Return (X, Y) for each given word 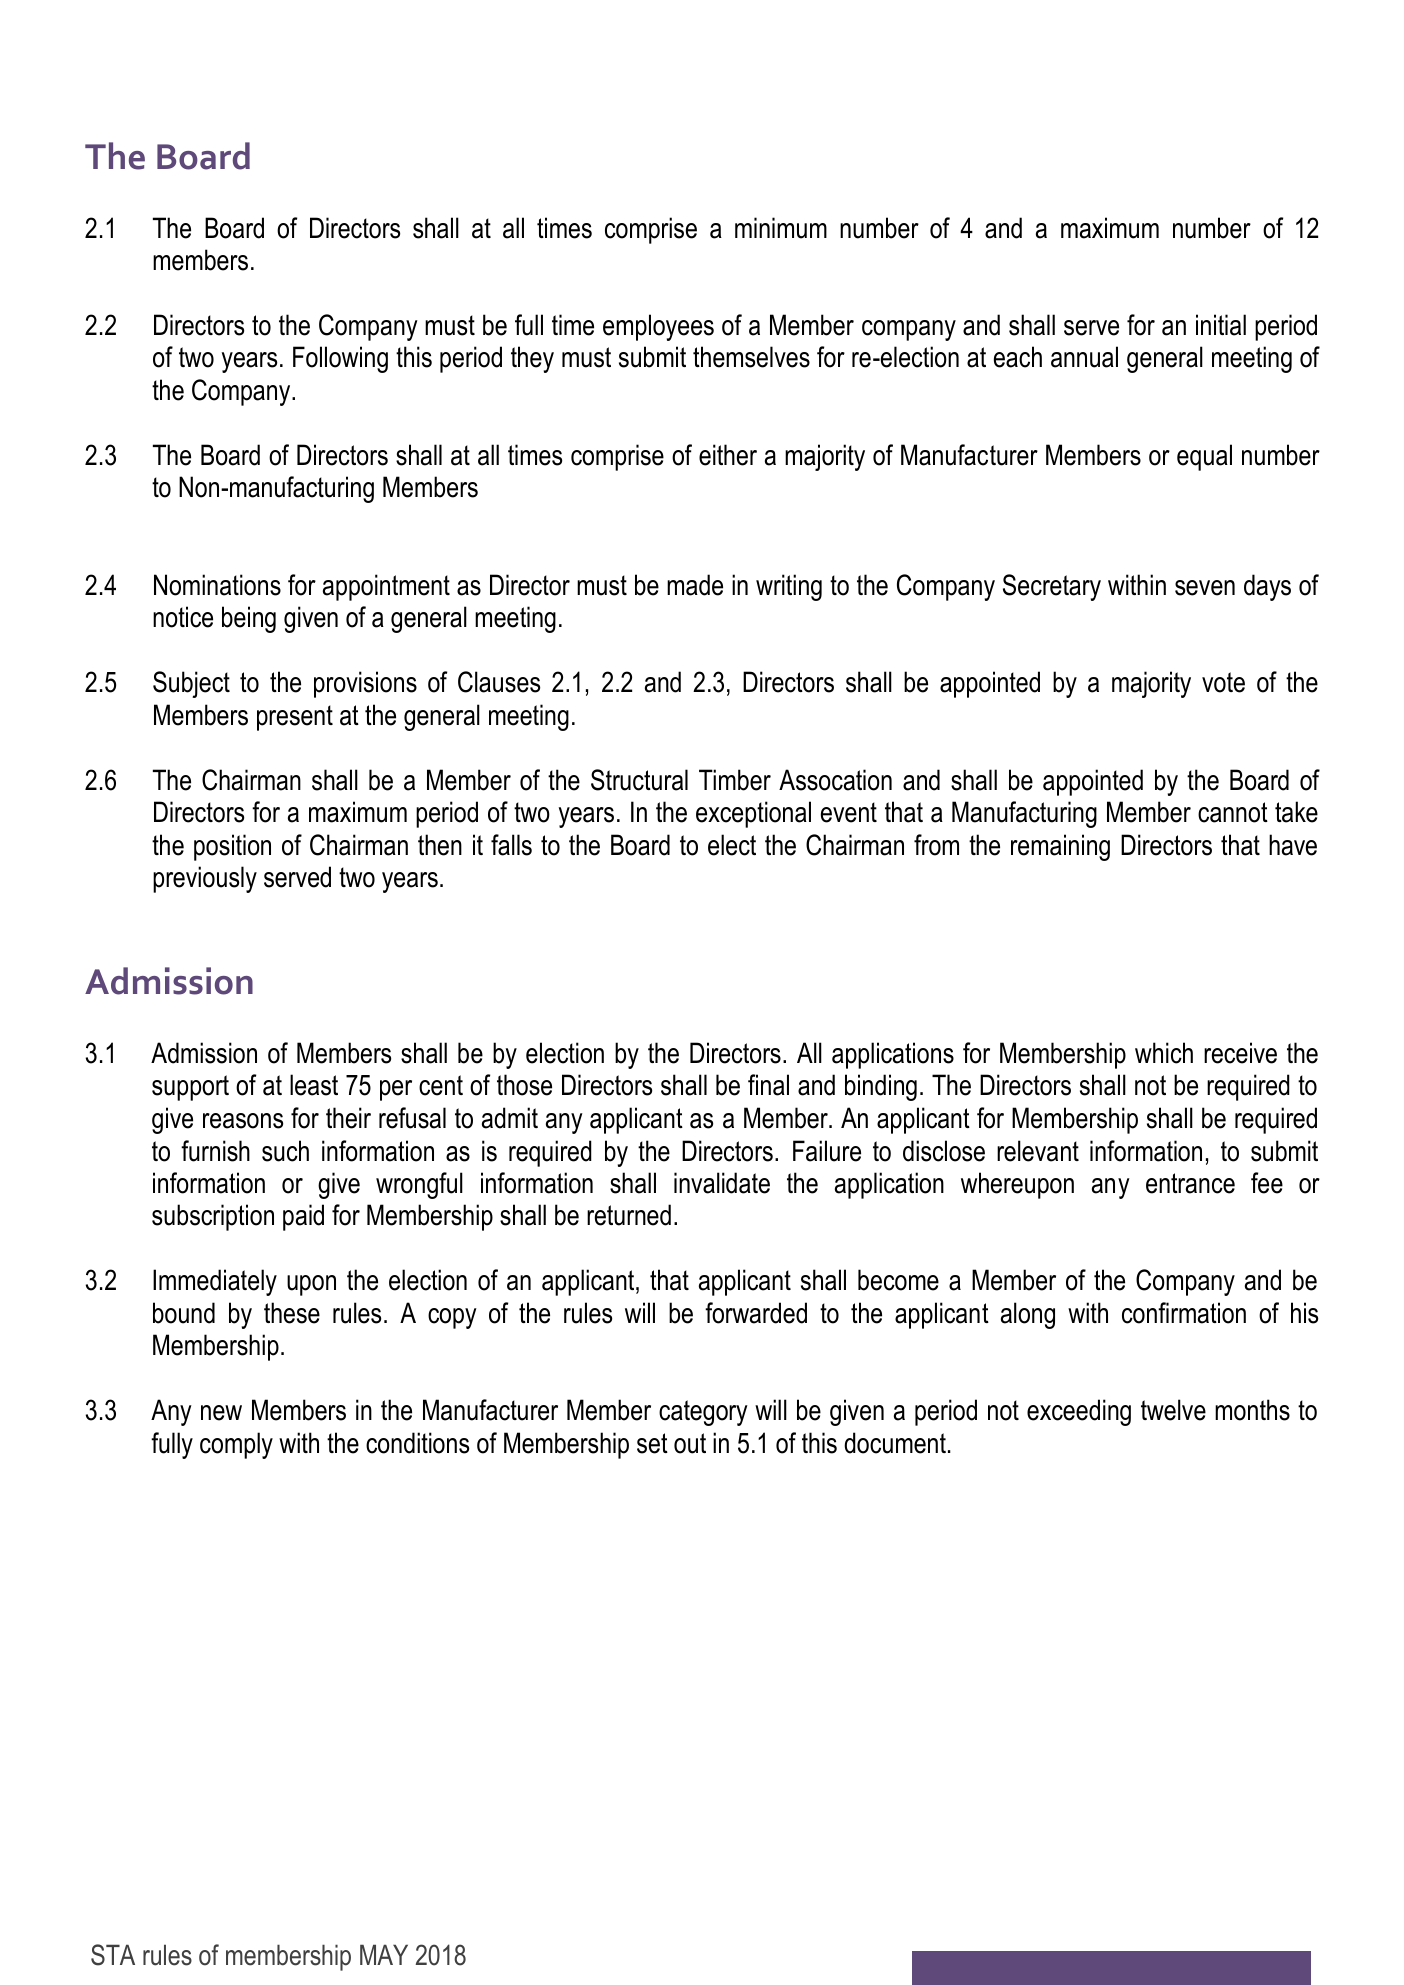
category (703, 1413)
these (292, 1313)
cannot (1233, 812)
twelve (1173, 1410)
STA (113, 1955)
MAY (384, 1954)
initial (1221, 325)
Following (340, 359)
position (232, 847)
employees (658, 327)
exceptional (753, 814)
